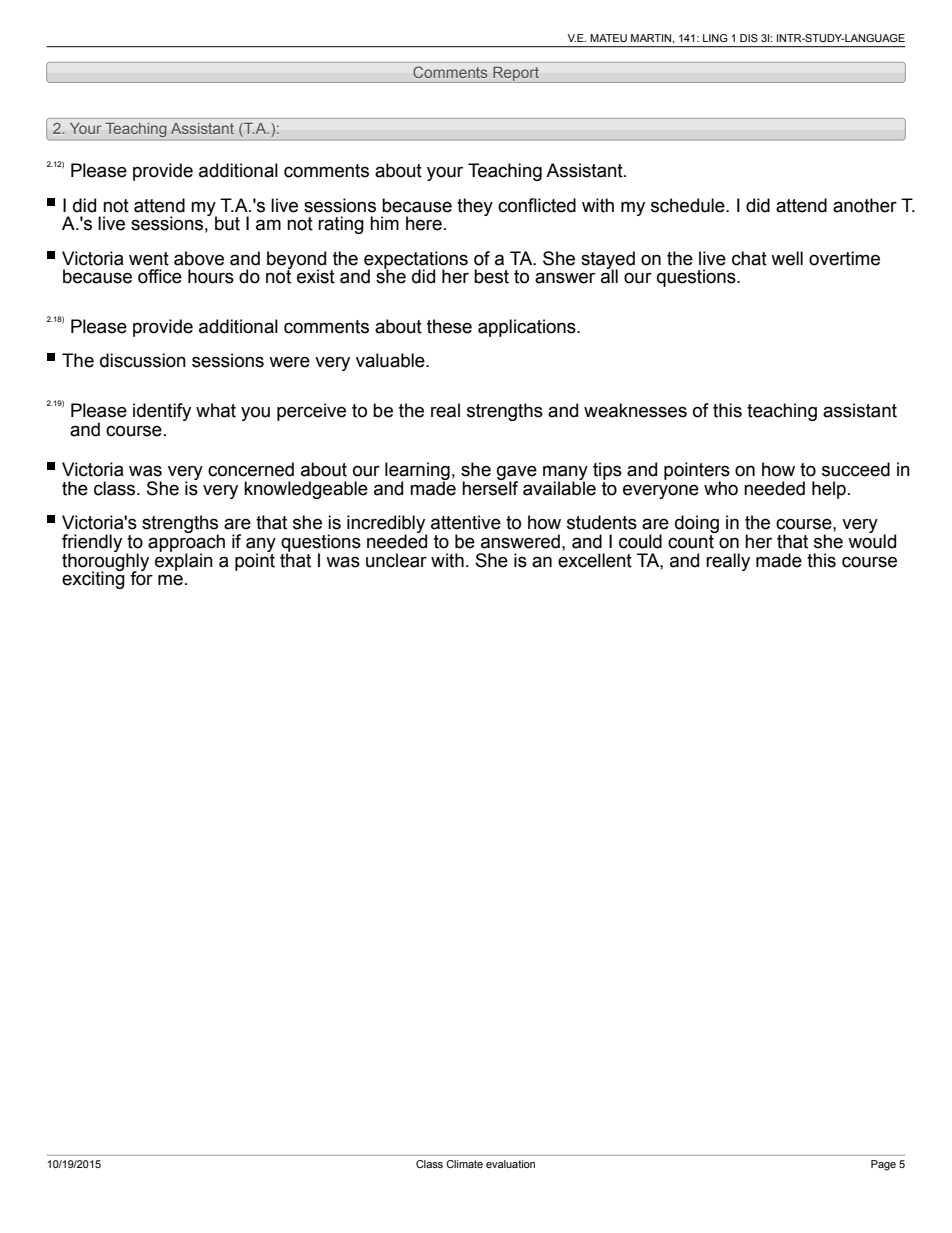  Describe the element at coordinates (595, 560) in the screenshot. I see `excellent` at that location.
